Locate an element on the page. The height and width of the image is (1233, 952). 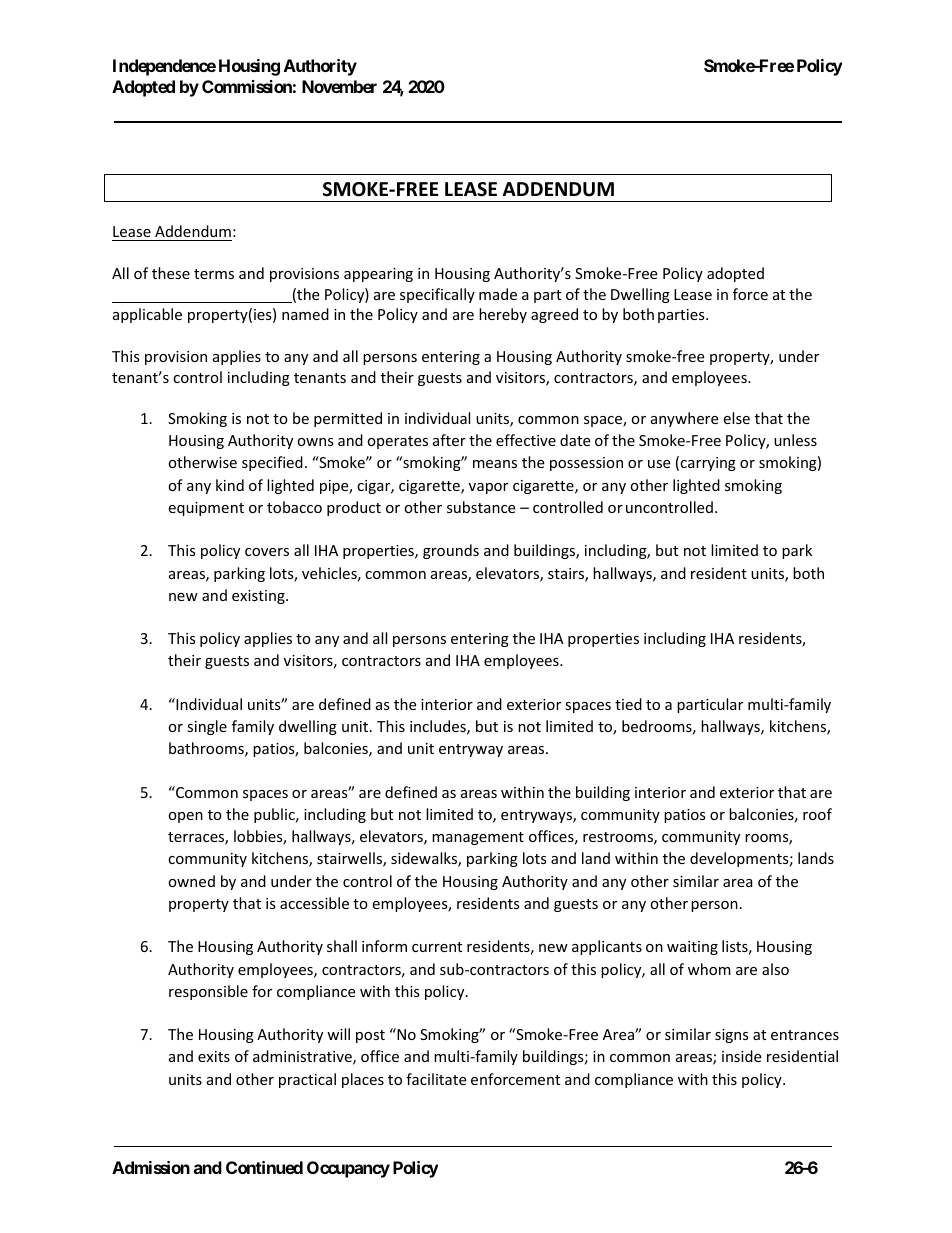
facilitate is located at coordinates (436, 1079).
